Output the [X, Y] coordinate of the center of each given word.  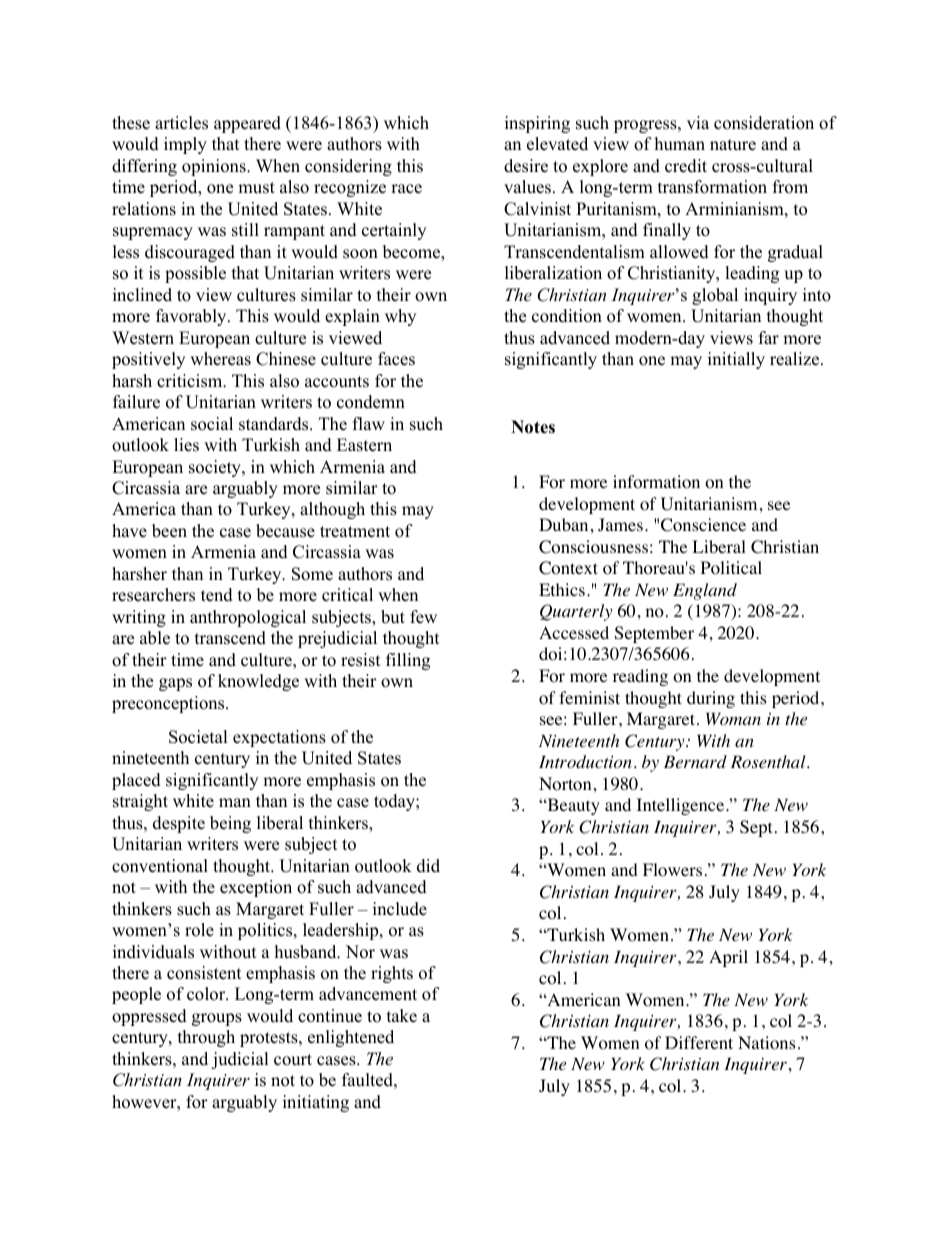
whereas [220, 359]
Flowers [672, 870]
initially [736, 360]
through [206, 1038]
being [230, 824]
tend [217, 595]
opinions [215, 167]
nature [733, 145]
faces [396, 359]
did [428, 866]
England [705, 591]
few [423, 617]
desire [526, 166]
